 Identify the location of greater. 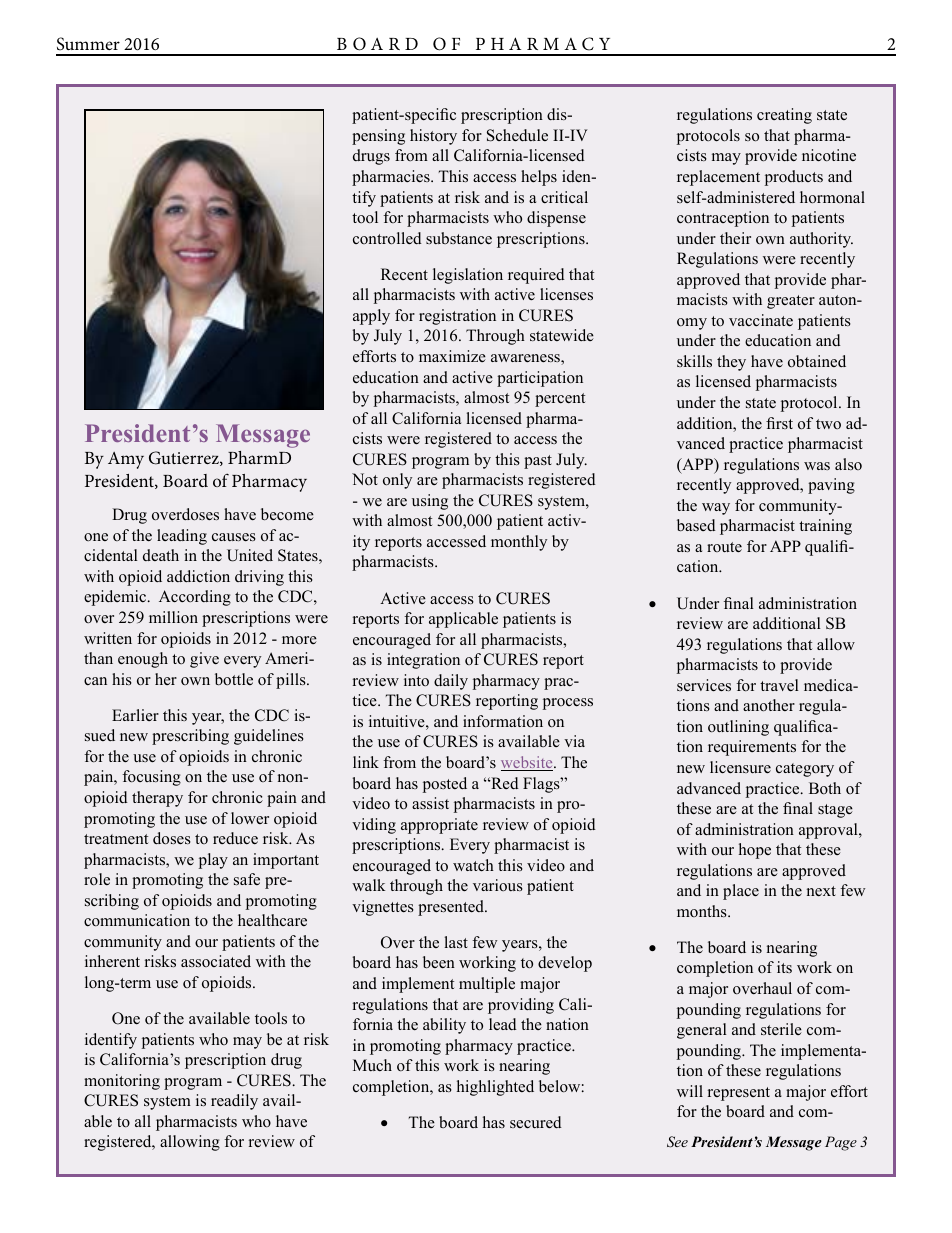
(791, 302).
